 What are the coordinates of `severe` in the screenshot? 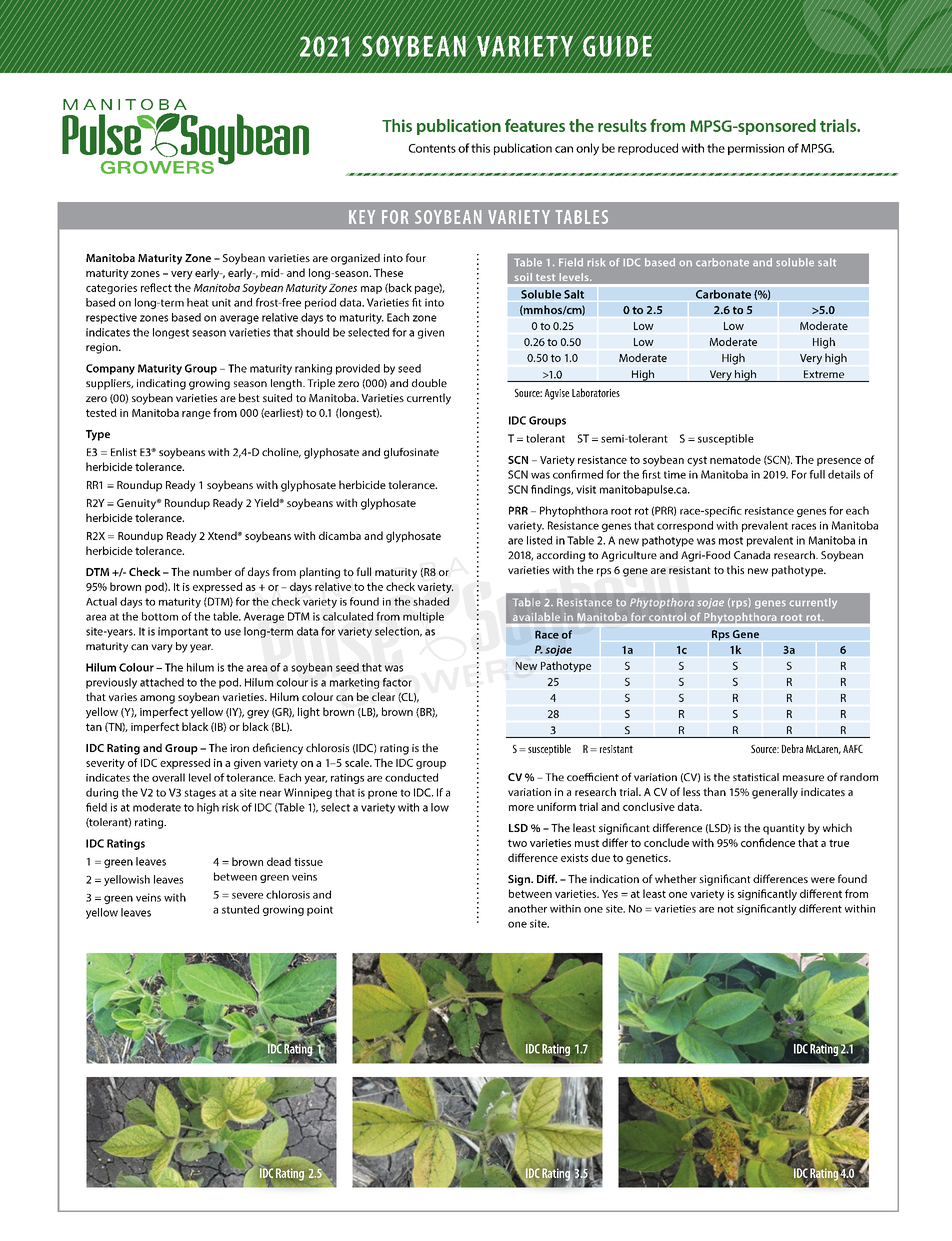 It's located at (247, 896).
